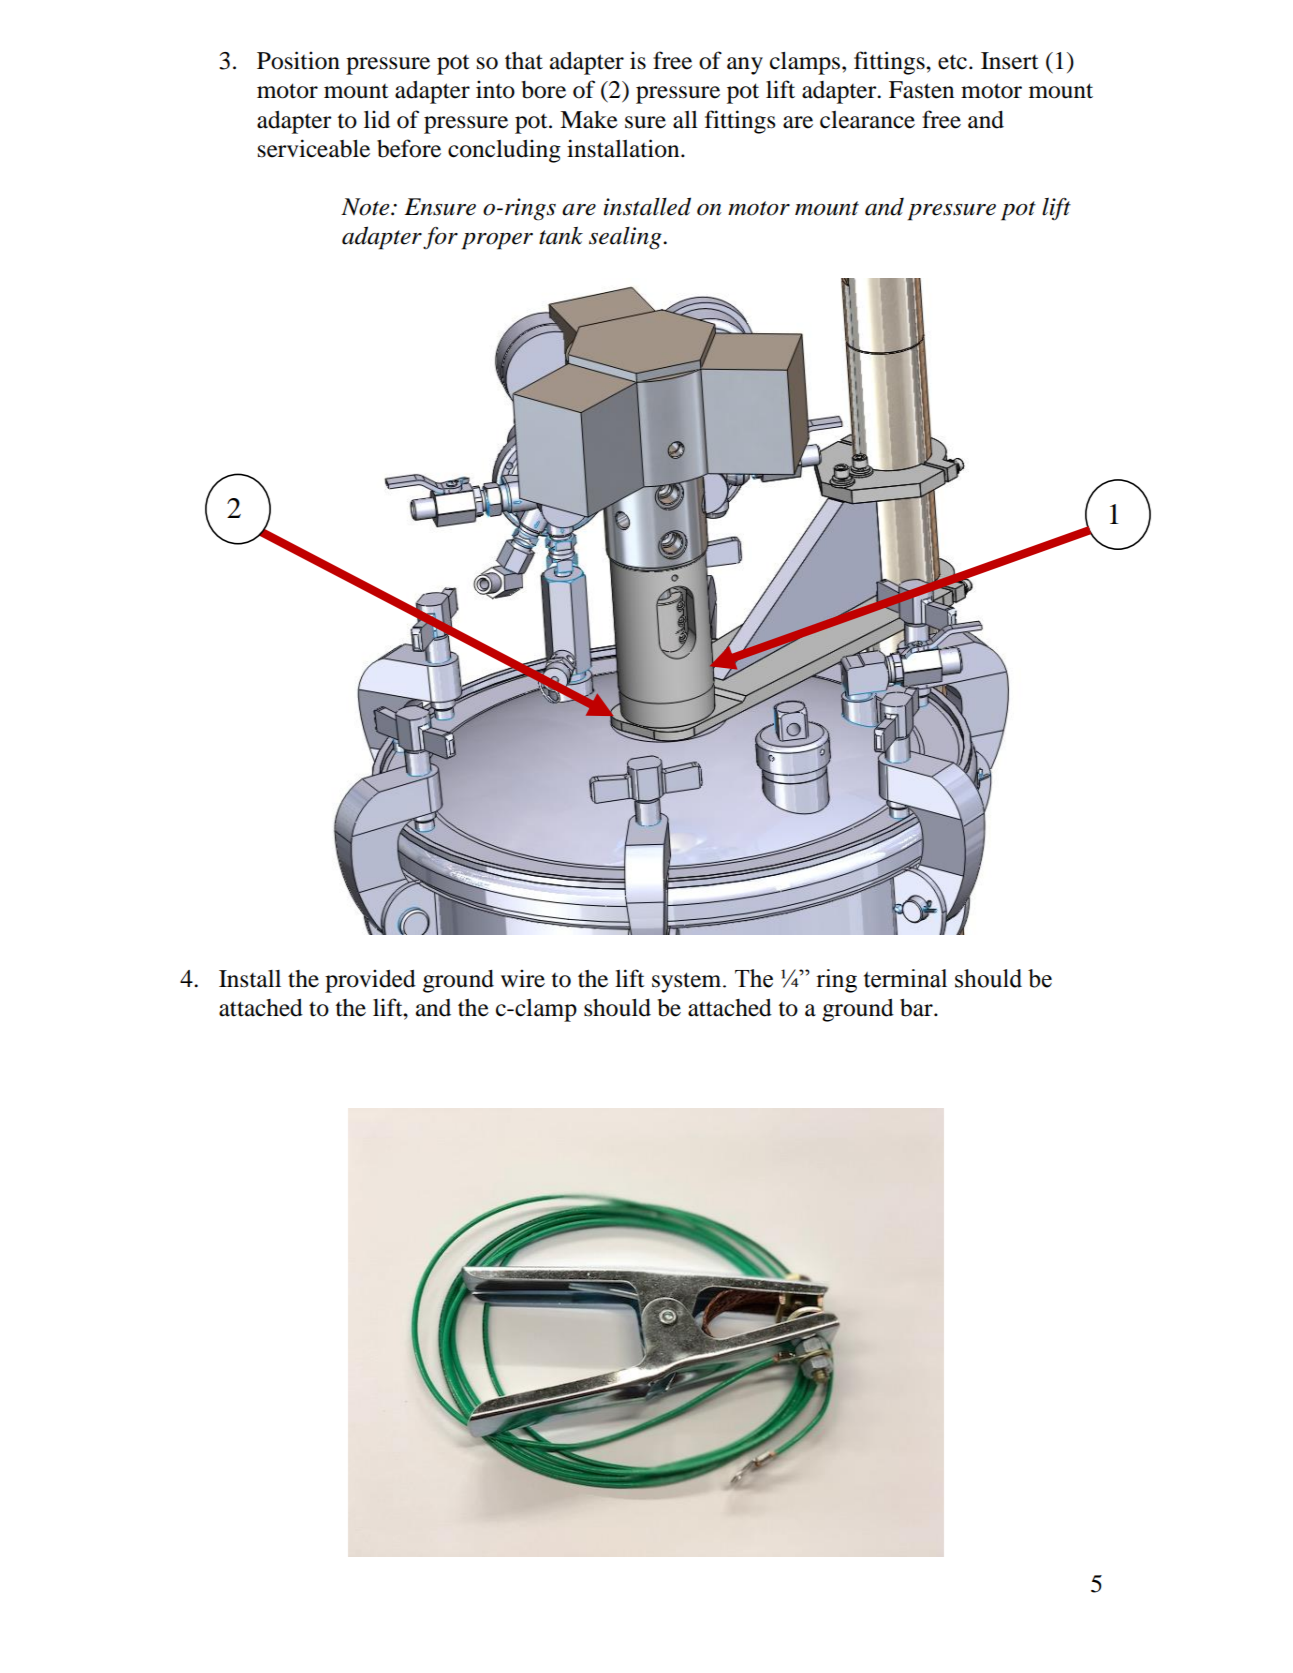 The width and height of the document is (1293, 1673). I want to click on lid, so click(377, 119).
